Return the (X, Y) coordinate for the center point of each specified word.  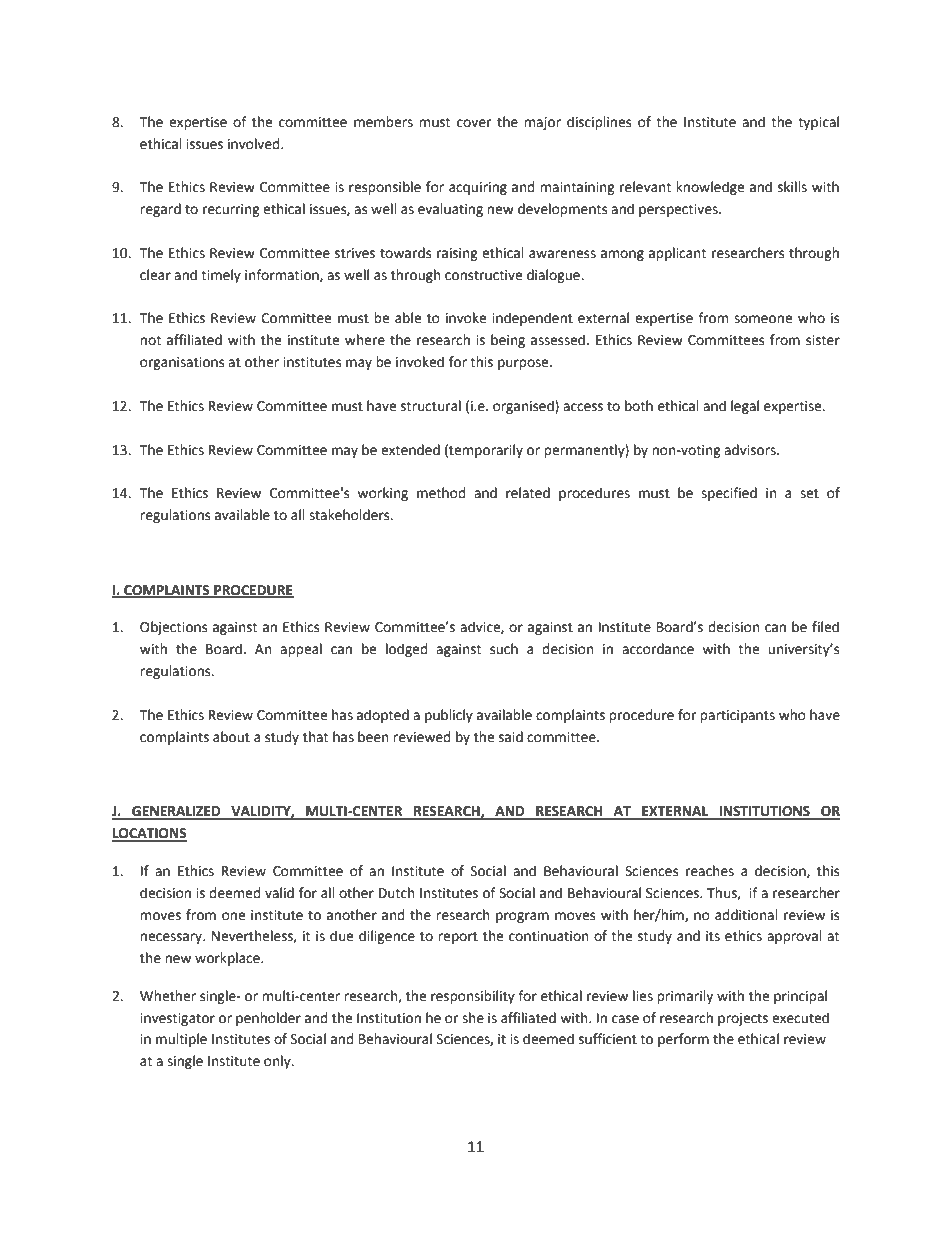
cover (474, 123)
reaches (710, 871)
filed (825, 627)
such (504, 649)
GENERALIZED (176, 812)
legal (745, 407)
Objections (173, 628)
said (511, 737)
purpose (524, 364)
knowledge (710, 188)
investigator (177, 1019)
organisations (182, 363)
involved (255, 144)
